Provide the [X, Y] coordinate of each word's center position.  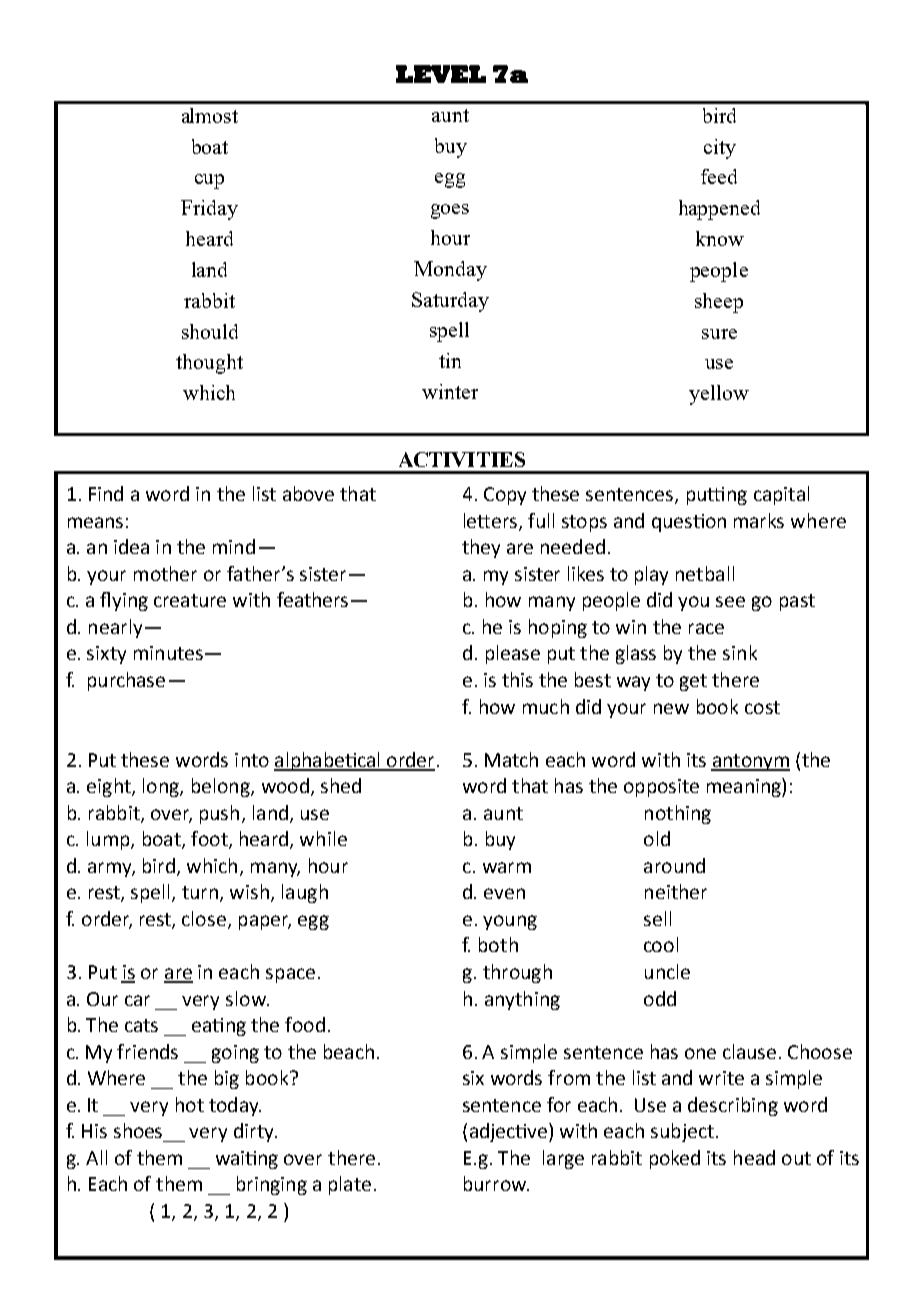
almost [210, 115]
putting [717, 496]
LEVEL [441, 74]
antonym [750, 762]
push [219, 814]
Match [511, 759]
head [754, 1157]
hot [190, 1104]
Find [106, 493]
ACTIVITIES [462, 459]
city [720, 149]
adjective [510, 1132]
